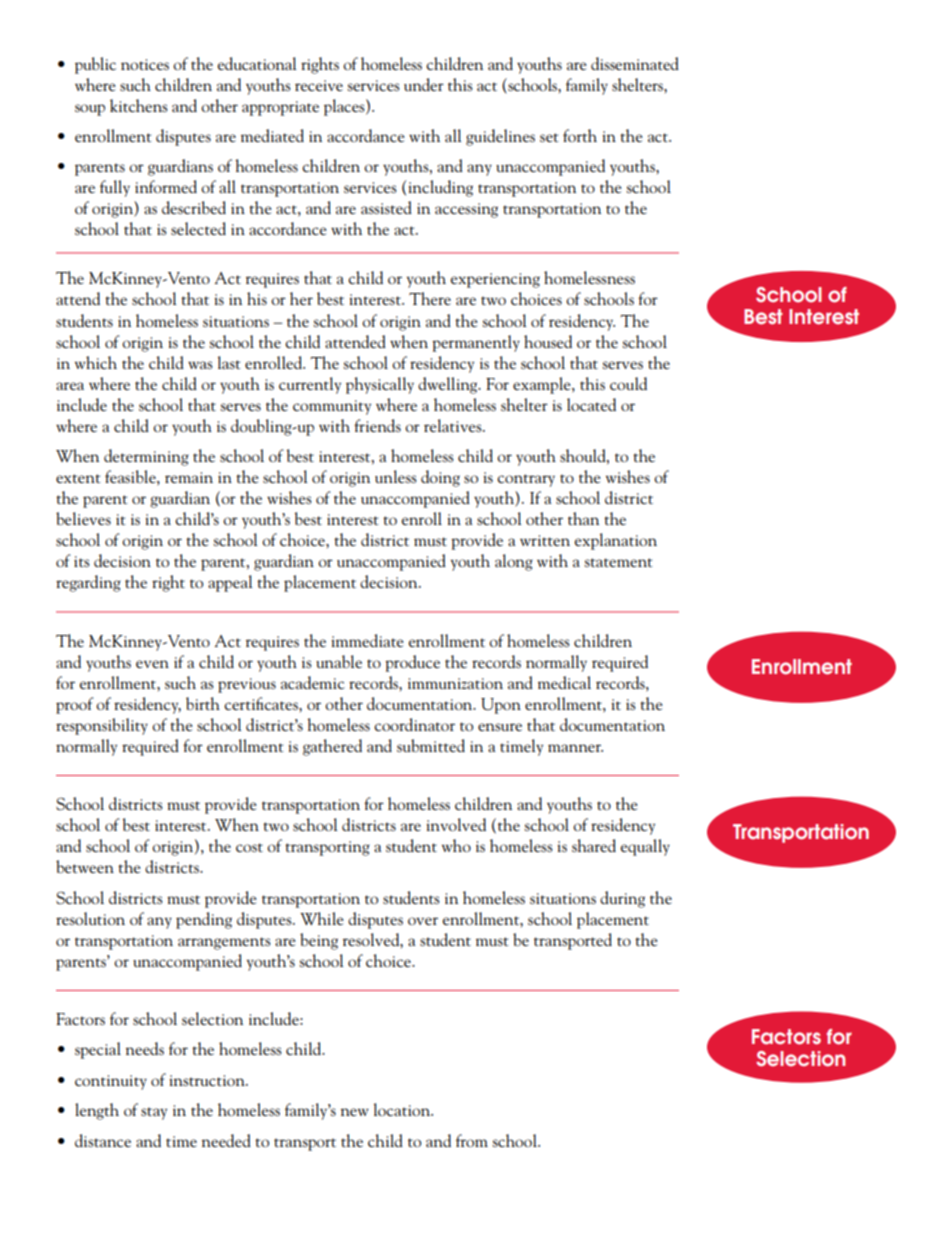  Describe the element at coordinates (90, 918) in the screenshot. I see `resolution` at that location.
